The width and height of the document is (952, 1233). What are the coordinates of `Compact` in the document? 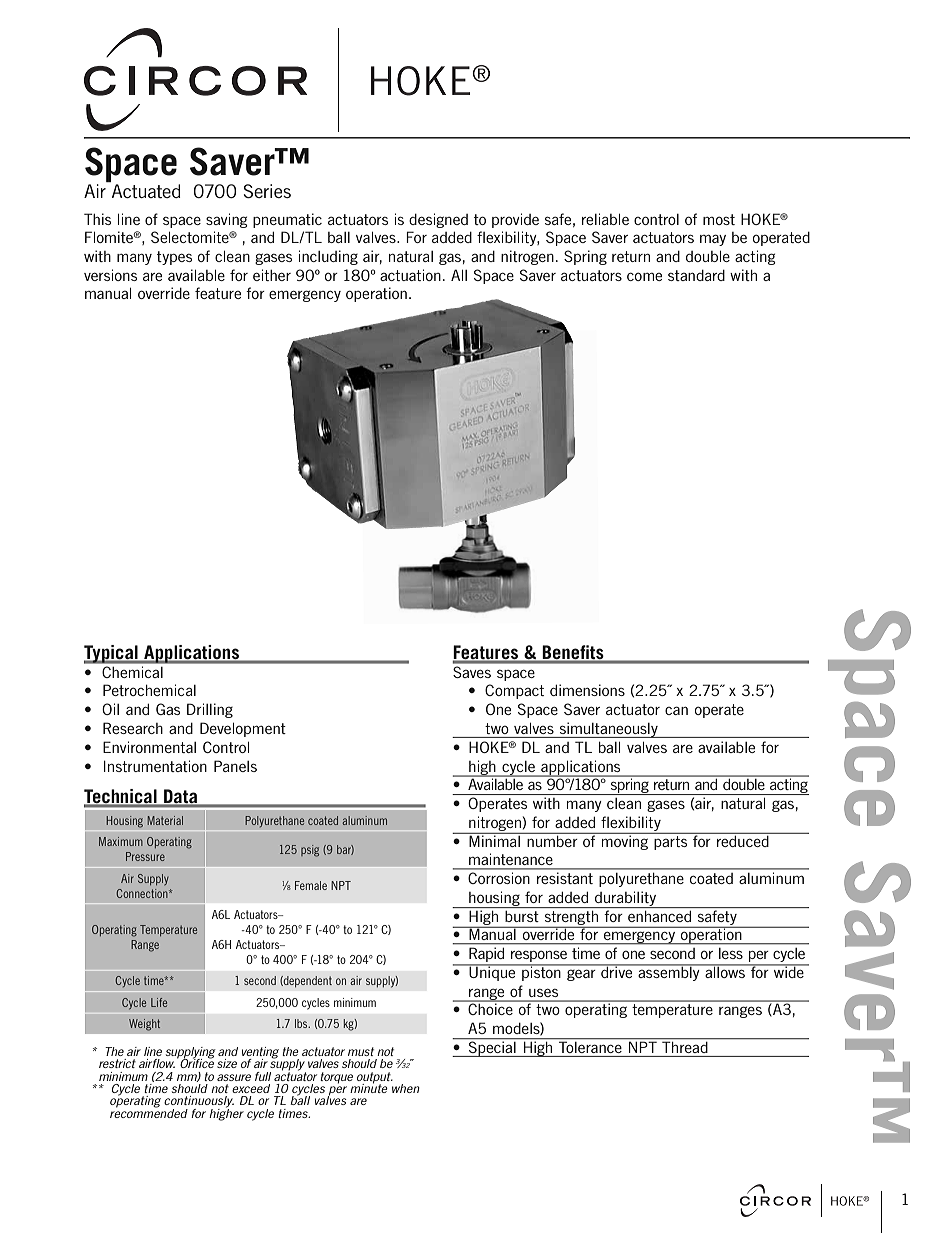 It's located at (514, 691).
